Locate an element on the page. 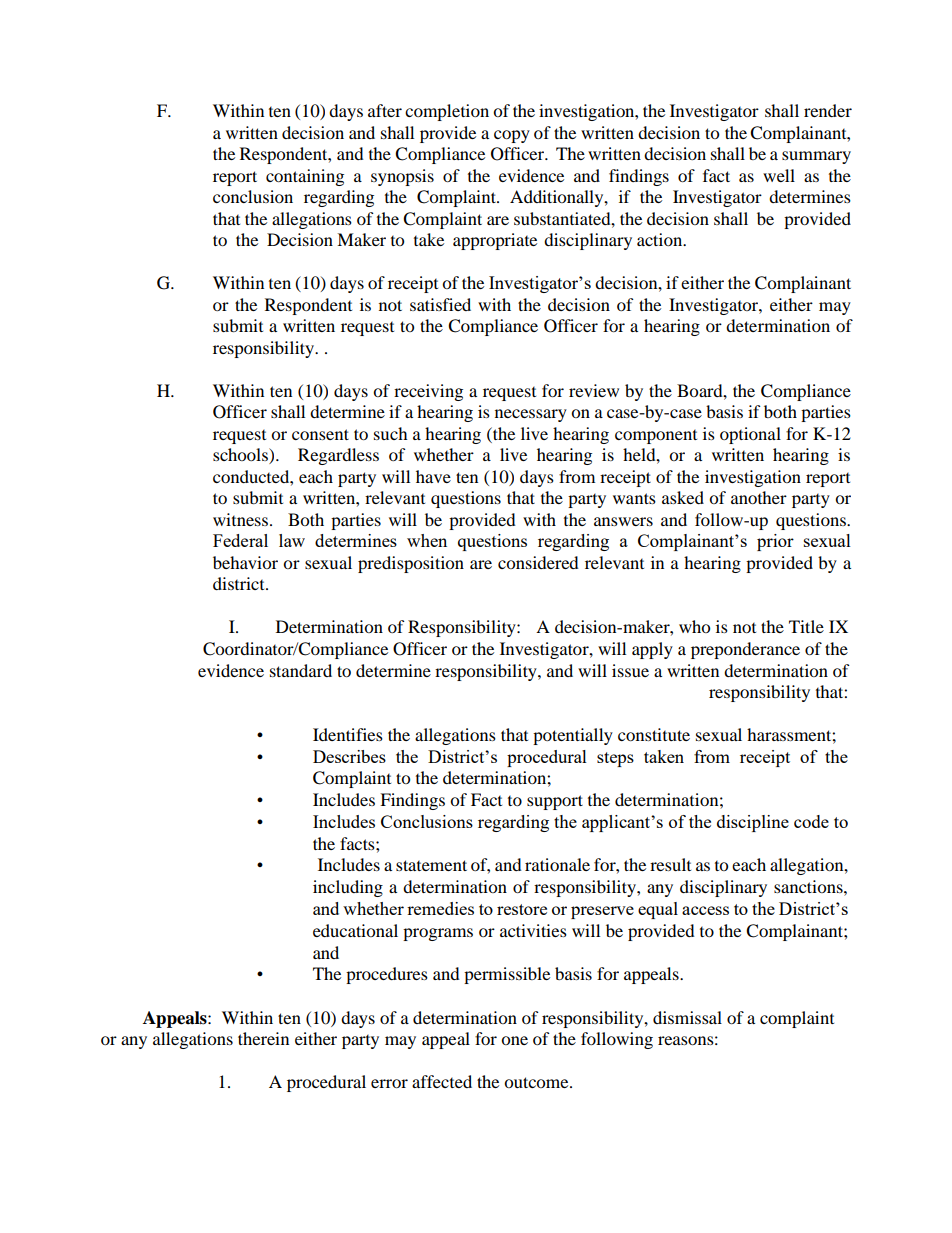 The image size is (952, 1233). necessary is located at coordinates (531, 415).
